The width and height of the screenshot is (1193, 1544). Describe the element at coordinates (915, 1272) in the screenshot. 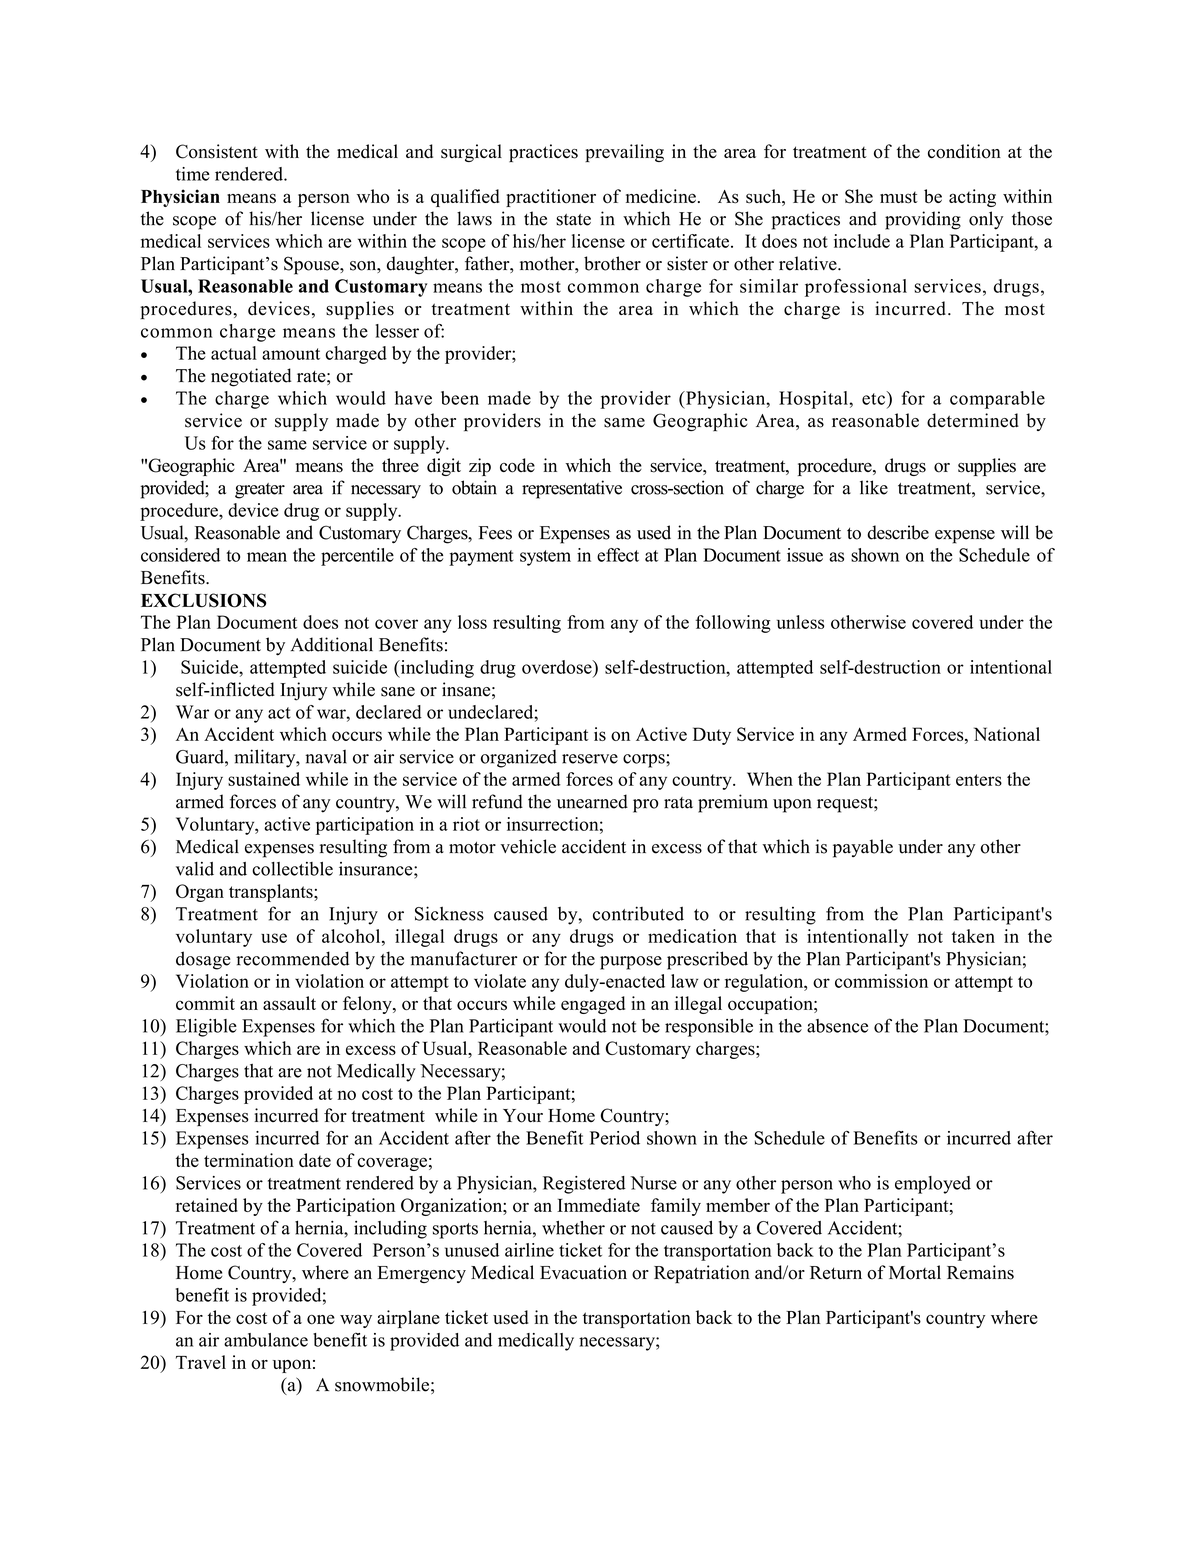

I see `Mortal` at that location.
